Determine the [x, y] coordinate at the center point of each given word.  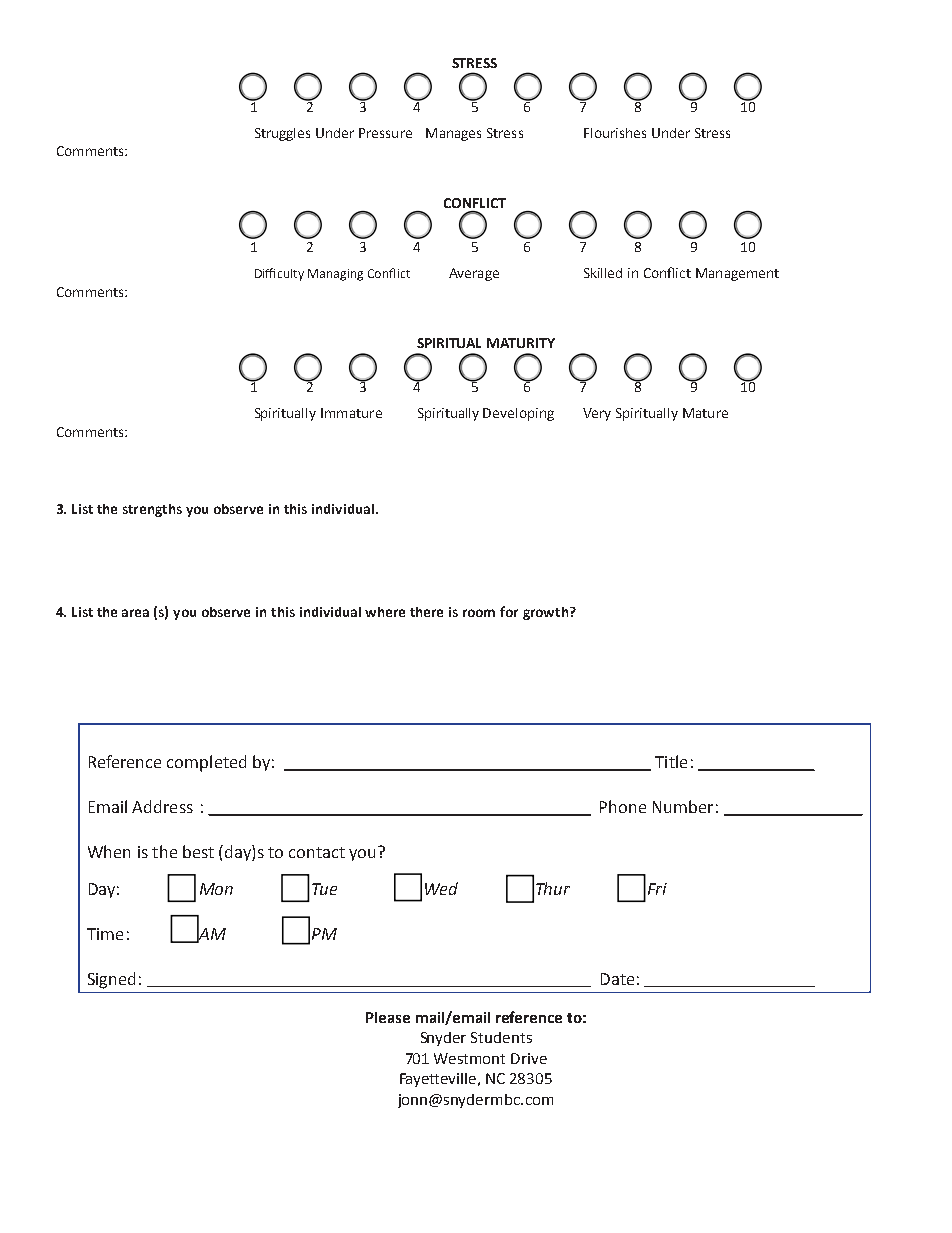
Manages [453, 134]
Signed [111, 980]
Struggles [282, 134]
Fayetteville [439, 1080]
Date [617, 979]
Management [737, 274]
